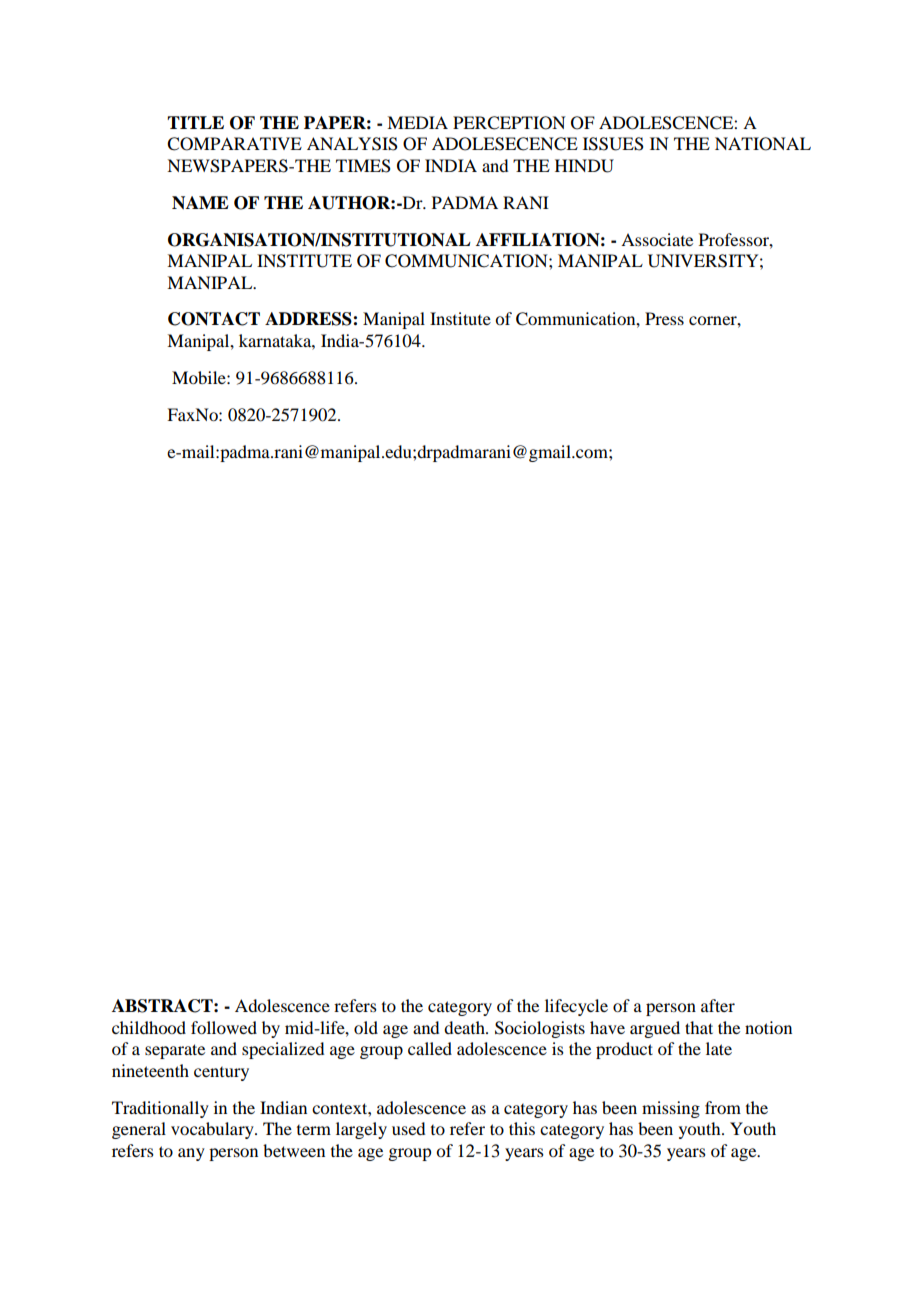 This screenshot has height=1308, width=924. Describe the element at coordinates (718, 1005) in the screenshot. I see `after` at that location.
